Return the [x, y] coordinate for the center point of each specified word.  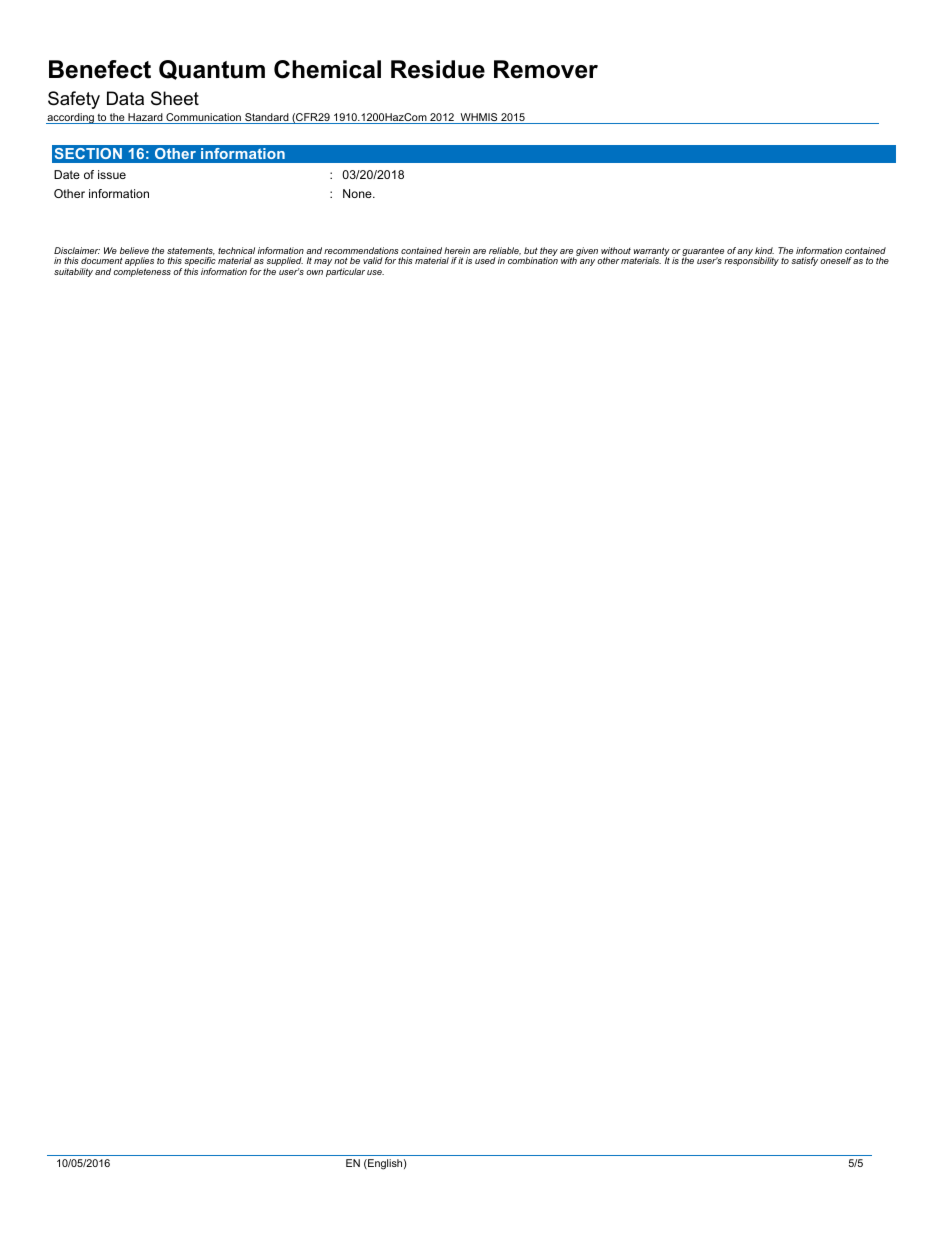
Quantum [212, 70]
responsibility [751, 261]
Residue [438, 69]
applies [139, 263]
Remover [546, 69]
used [485, 260]
